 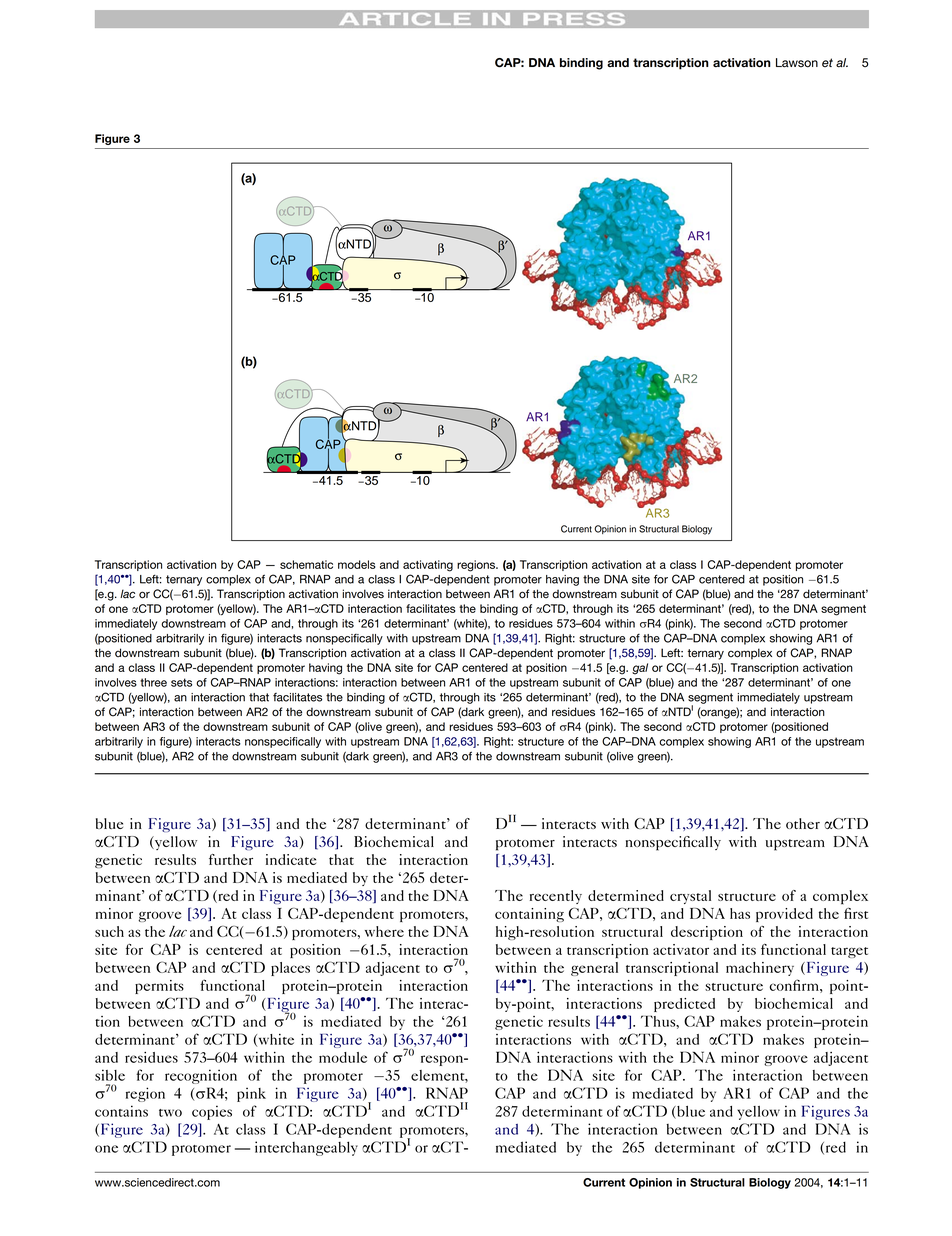 I want to click on recently, so click(x=556, y=897).
